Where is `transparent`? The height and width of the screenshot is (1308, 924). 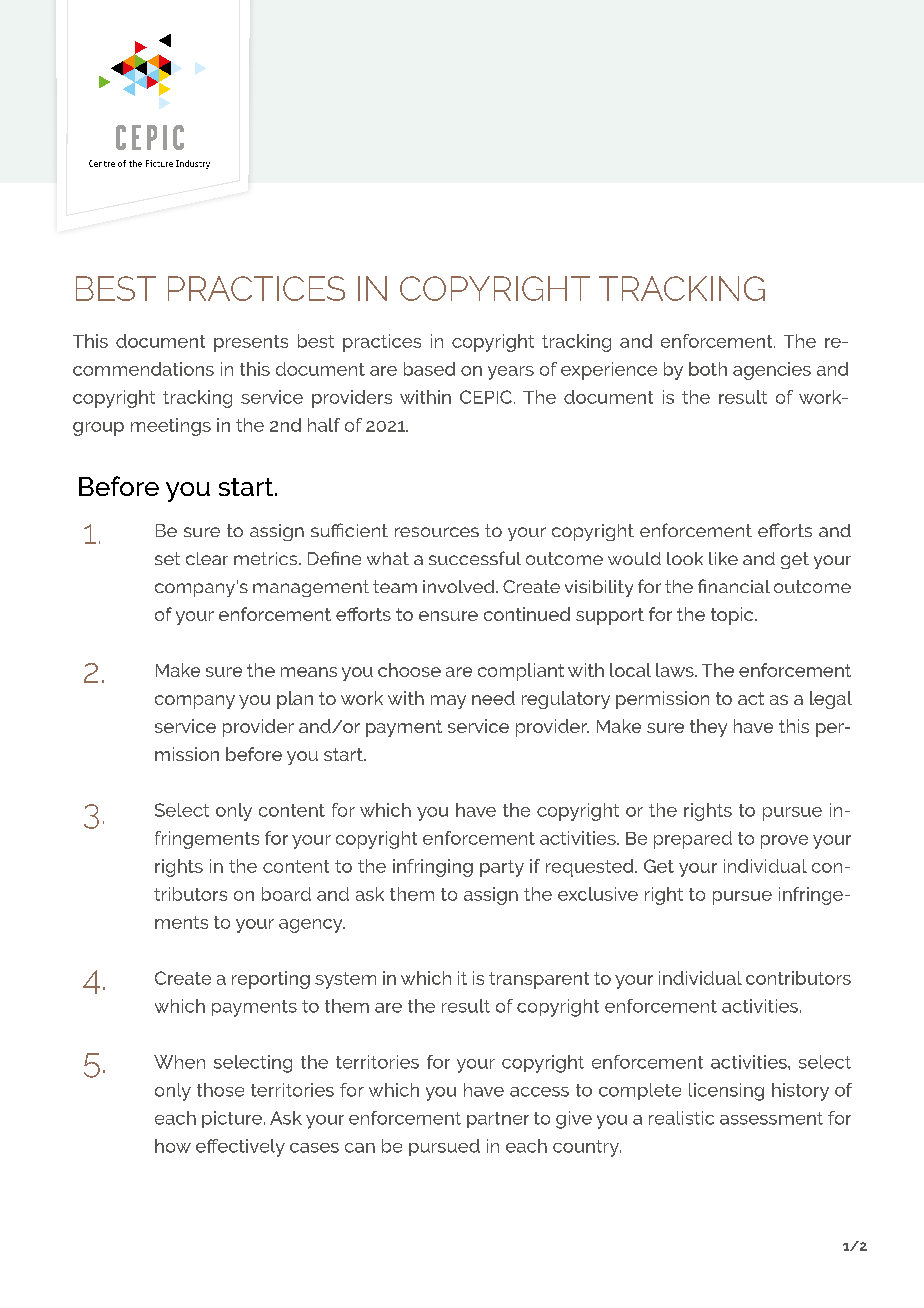 transparent is located at coordinates (539, 980).
